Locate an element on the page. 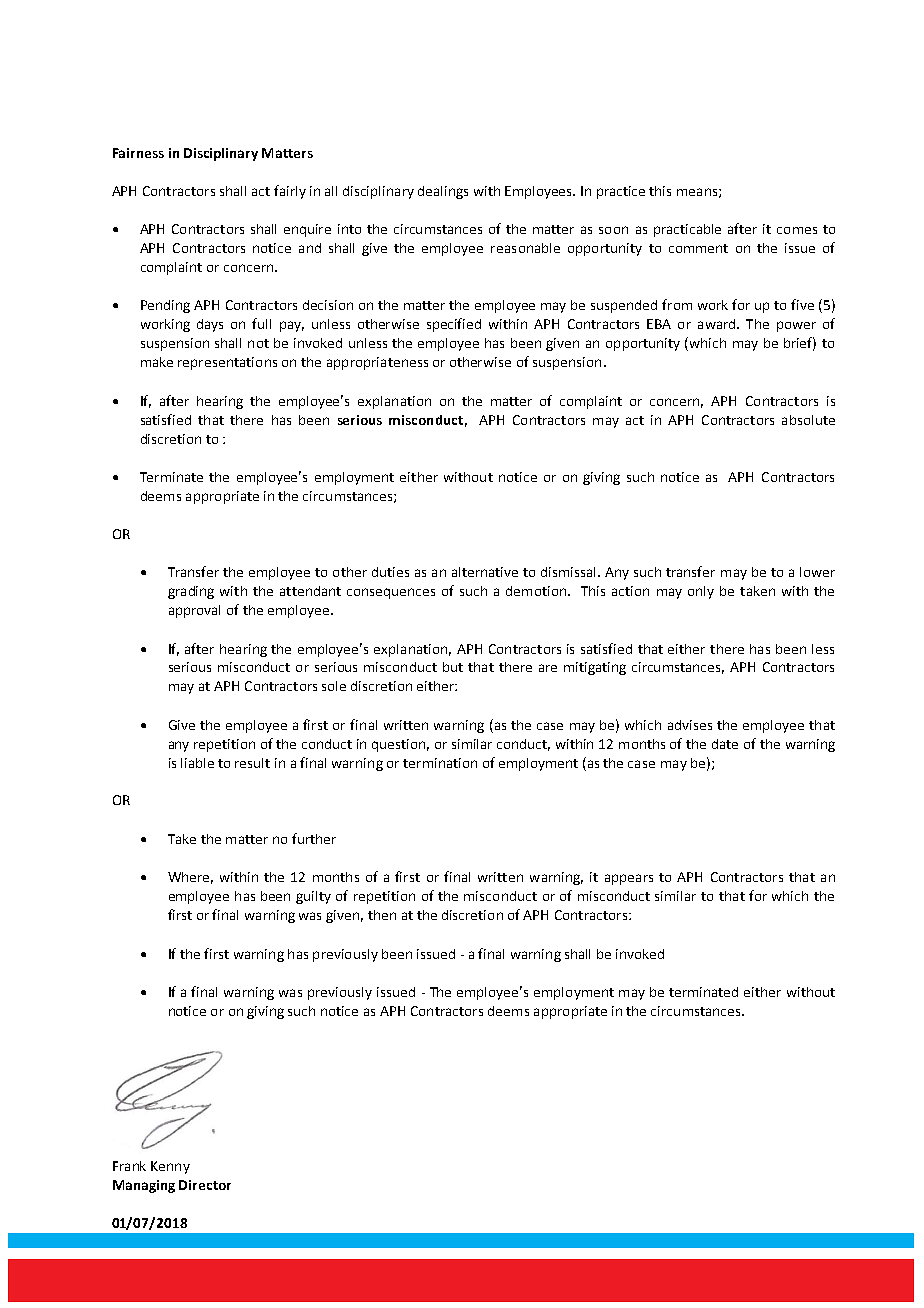  dealings is located at coordinates (443, 192).
